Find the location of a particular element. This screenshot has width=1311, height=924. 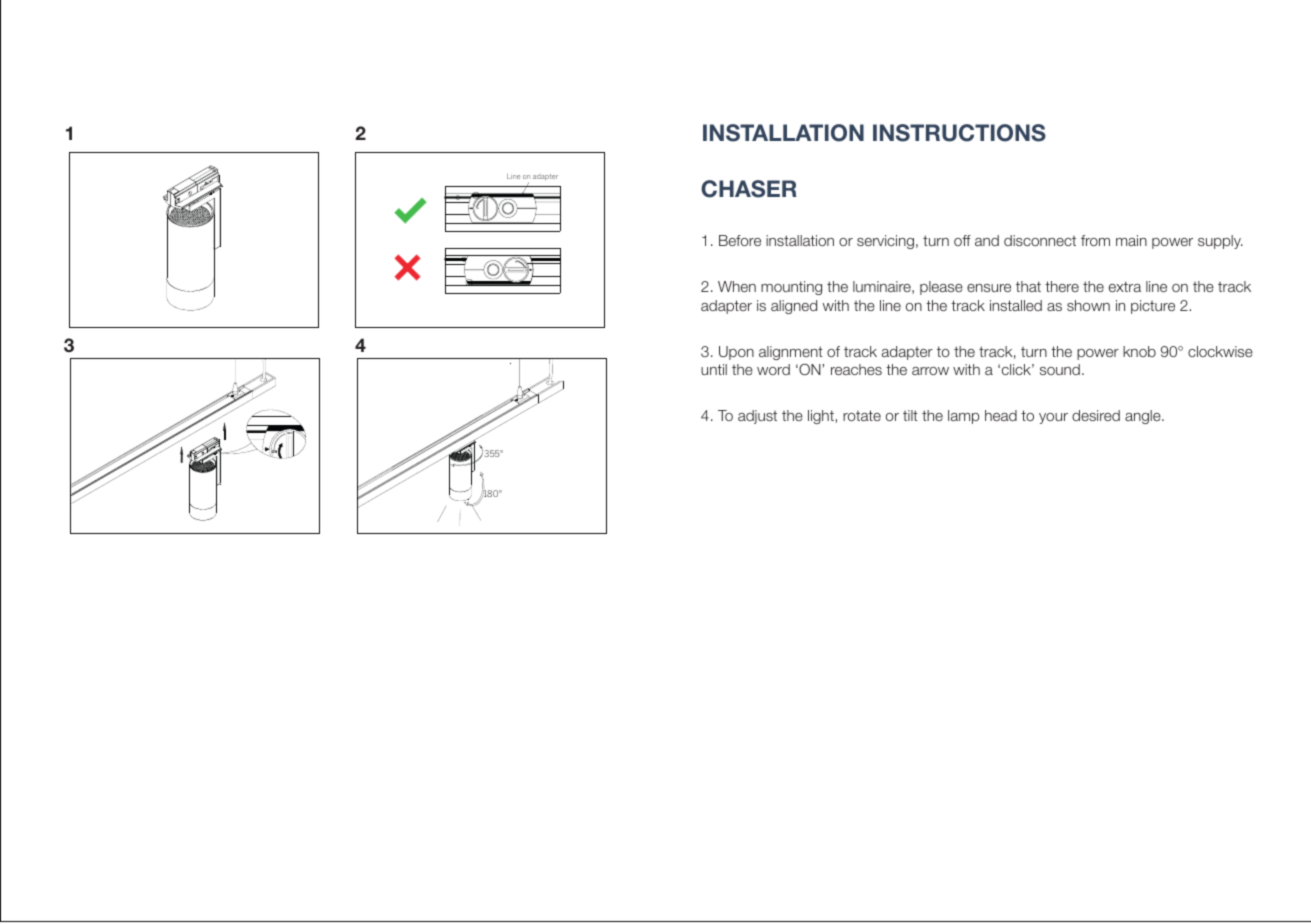

CHASER is located at coordinates (749, 189).
